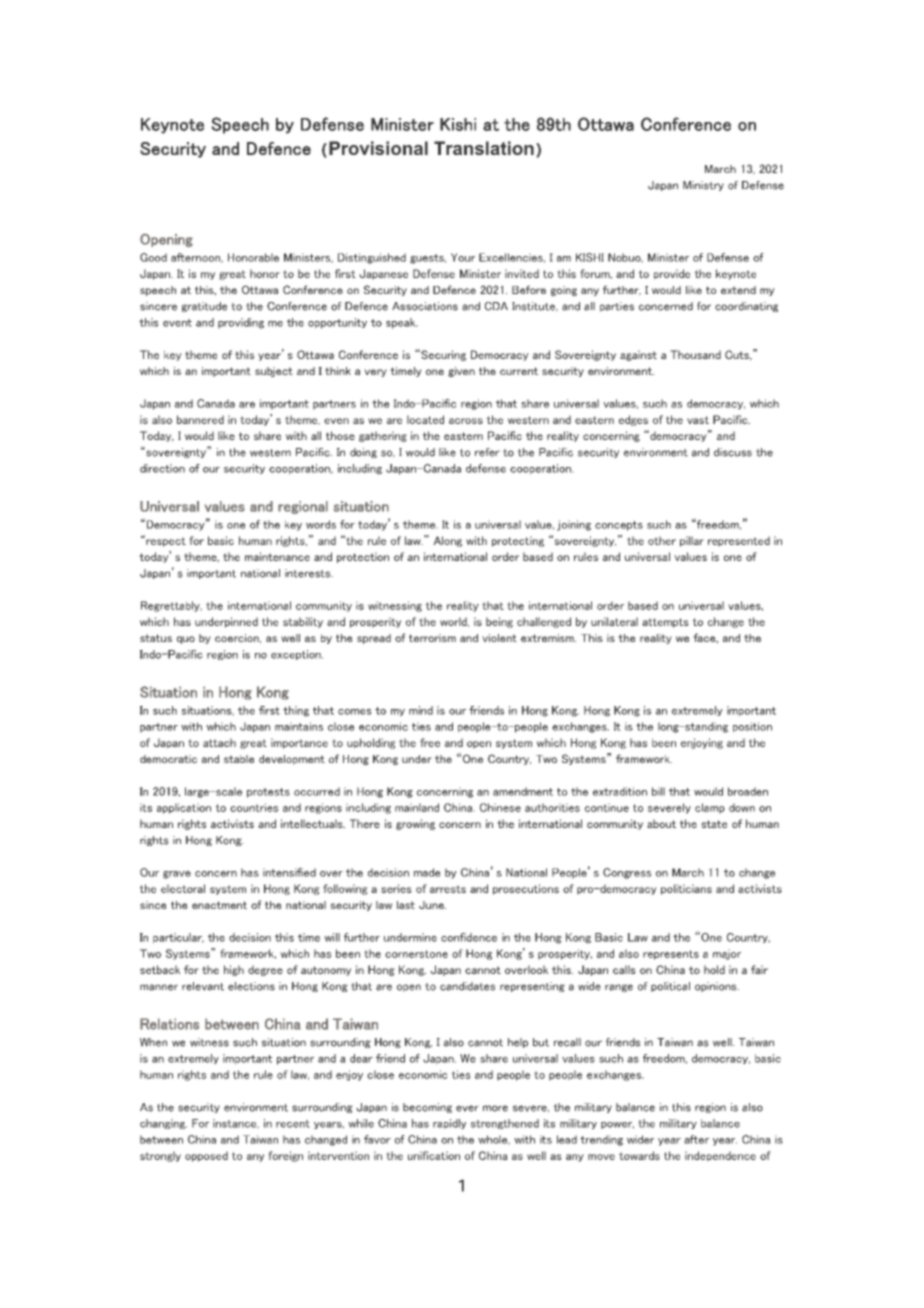 Image resolution: width=924 pixels, height=1308 pixels. Describe the element at coordinates (710, 808) in the screenshot. I see `clamp` at that location.
